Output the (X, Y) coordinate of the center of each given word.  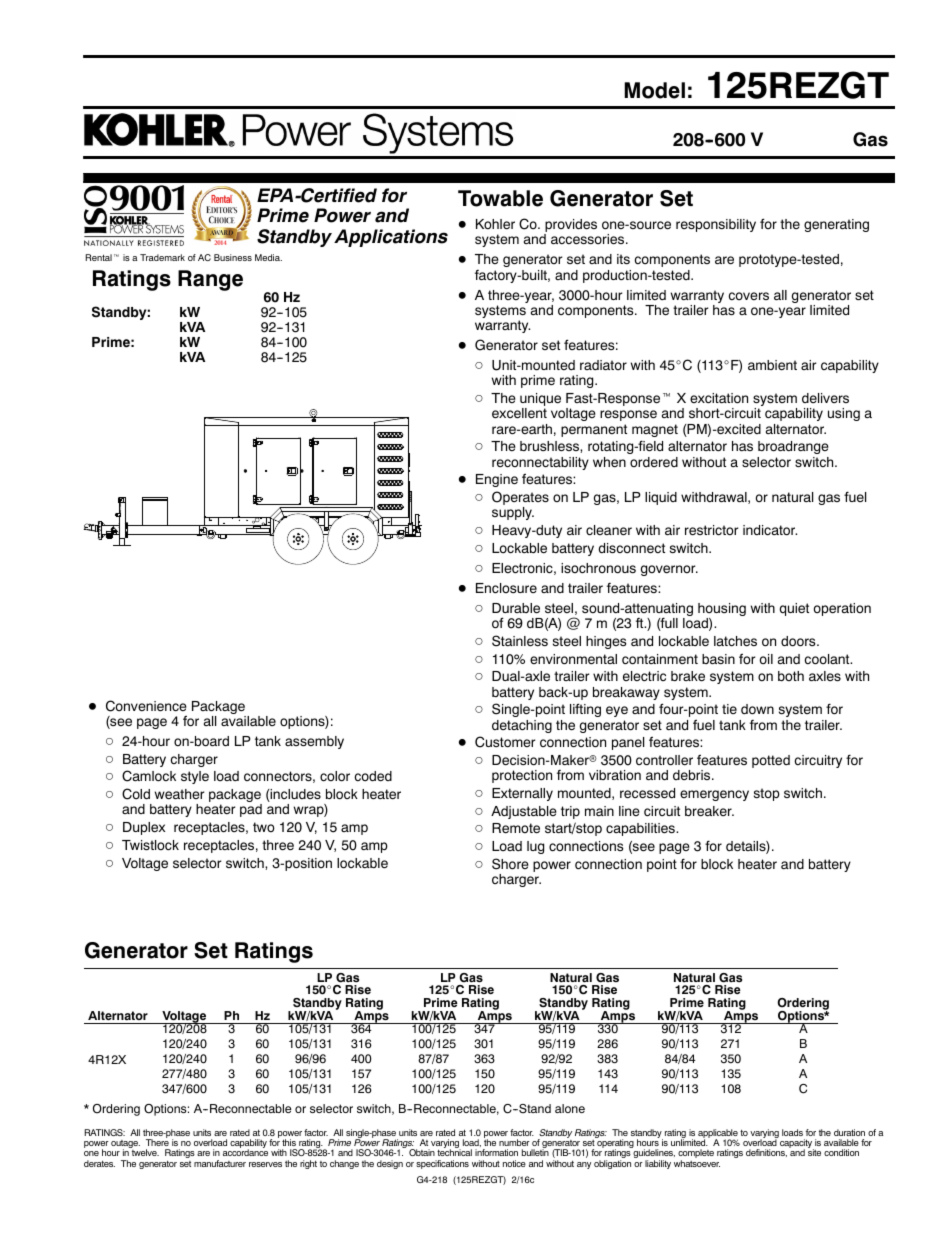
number (514, 1142)
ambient (772, 365)
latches (735, 641)
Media (268, 257)
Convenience (146, 706)
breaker (709, 811)
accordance (245, 1152)
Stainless (520, 641)
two (264, 827)
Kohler (495, 224)
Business (233, 257)
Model (654, 90)
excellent (519, 413)
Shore (510, 864)
